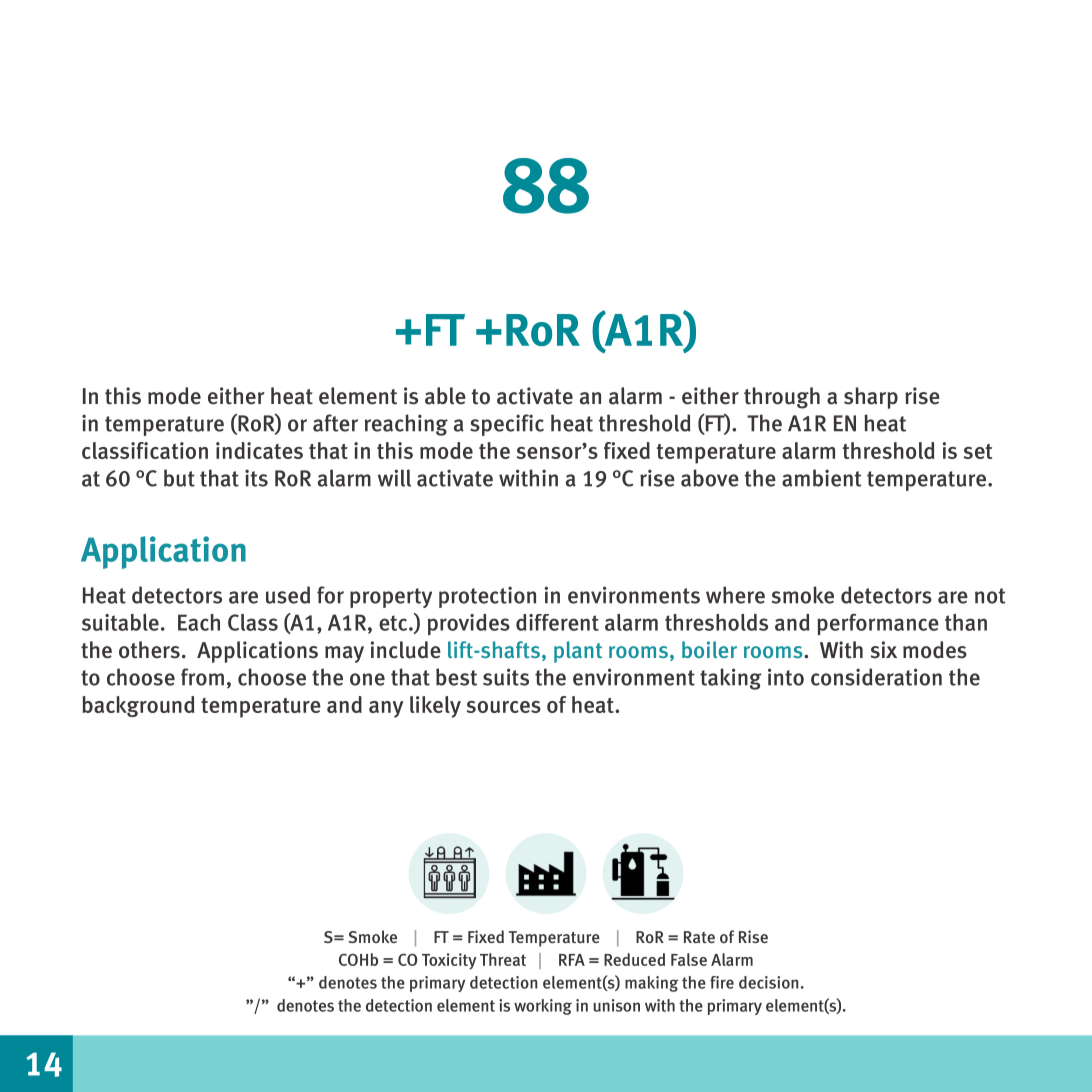 Image resolution: width=1092 pixels, height=1092 pixels. Describe the element at coordinates (871, 398) in the screenshot. I see `sharp` at that location.
